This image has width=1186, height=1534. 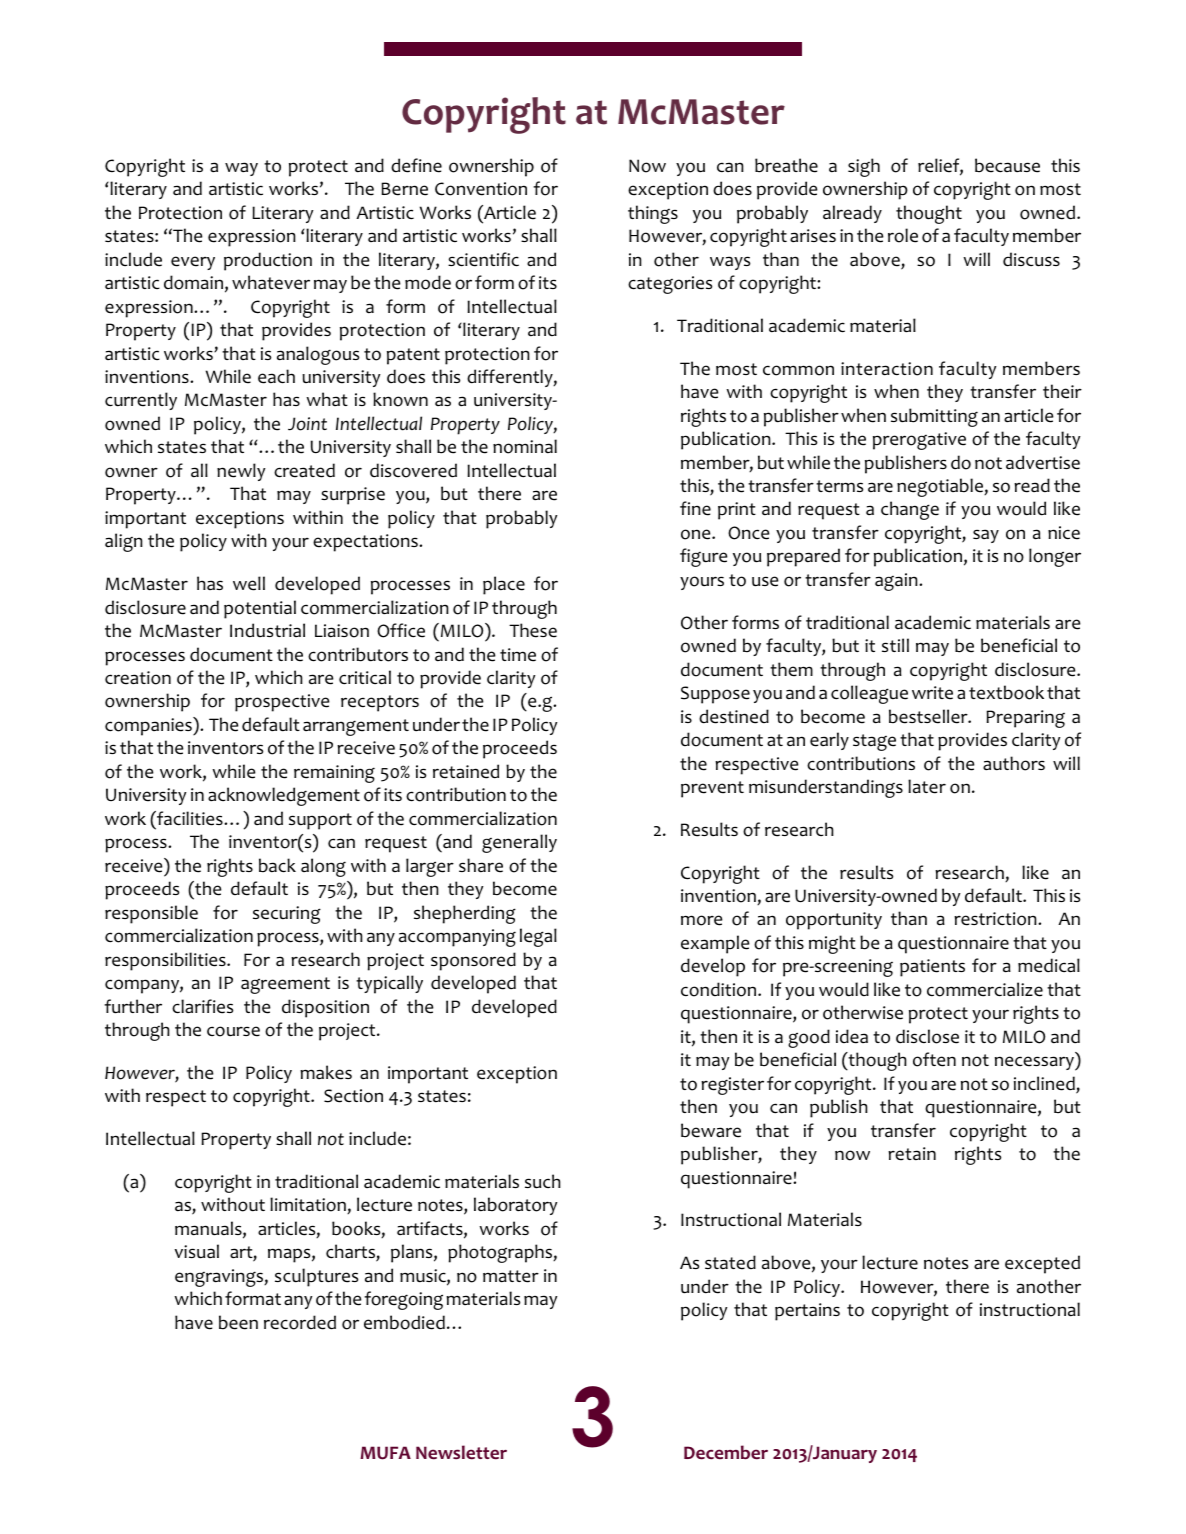 I want to click on production, so click(x=268, y=261).
